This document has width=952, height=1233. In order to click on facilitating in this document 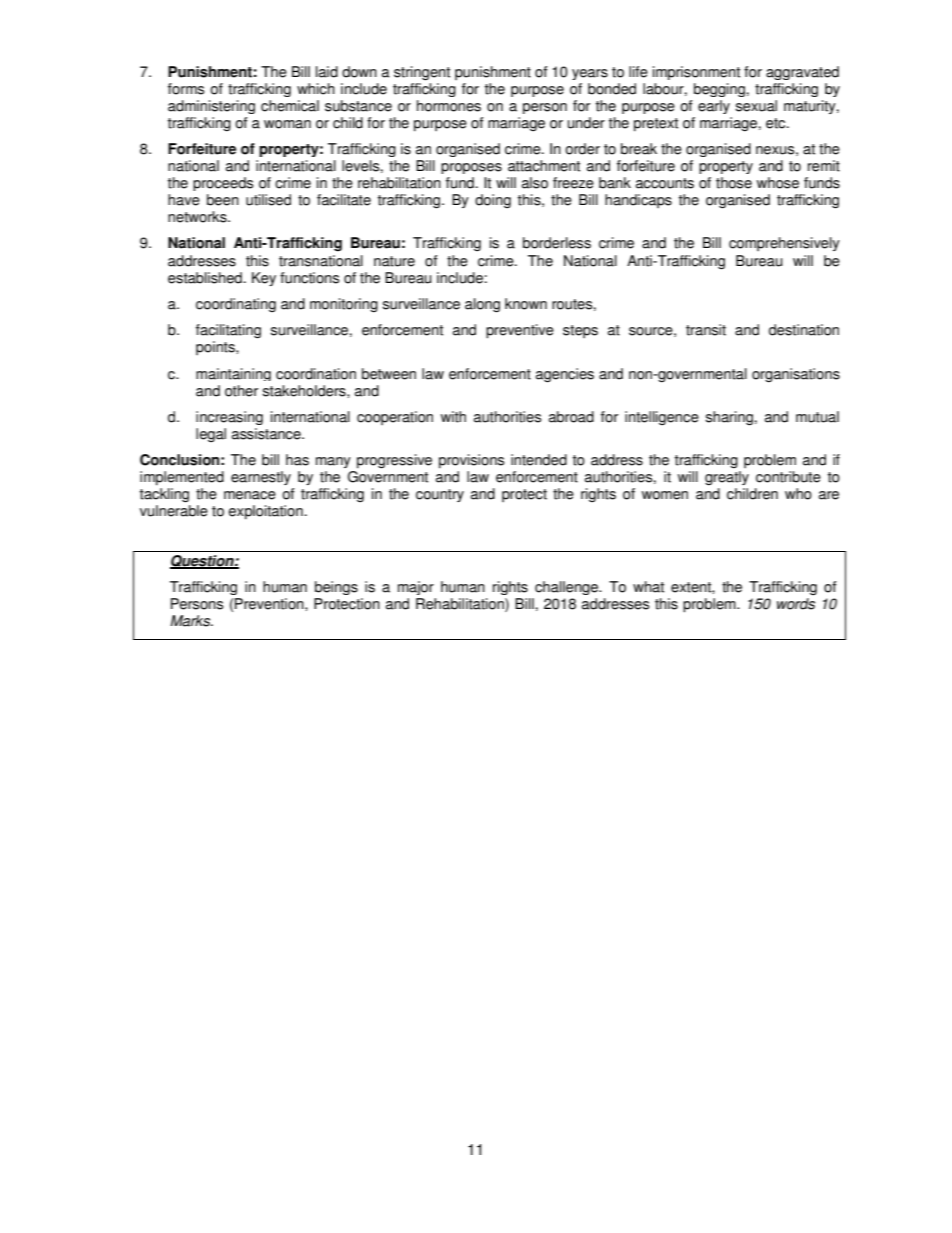, I will do `click(228, 331)`.
